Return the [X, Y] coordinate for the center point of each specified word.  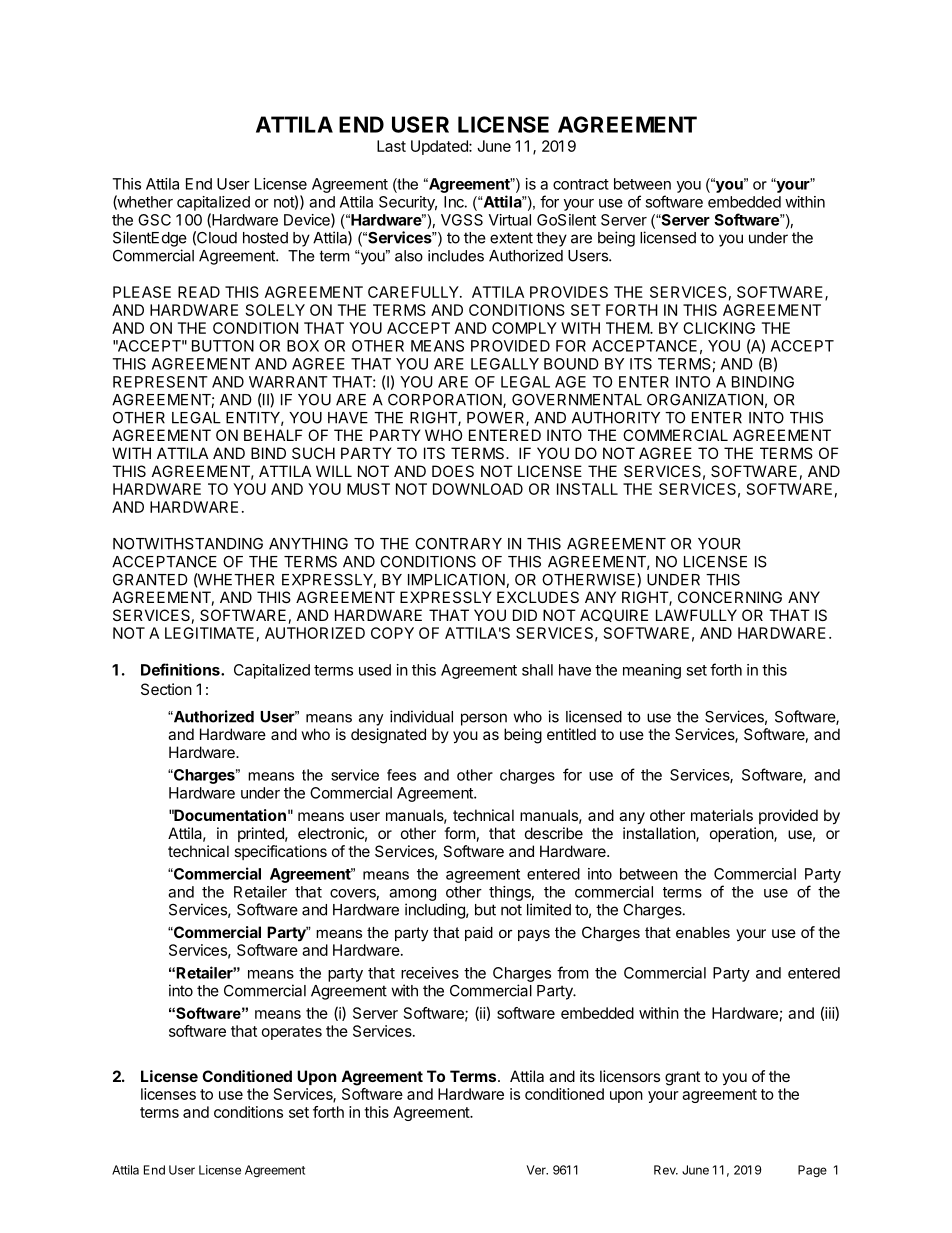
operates [292, 1033]
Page [812, 1171]
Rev [666, 1170]
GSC [154, 220]
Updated [440, 147]
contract [581, 184]
